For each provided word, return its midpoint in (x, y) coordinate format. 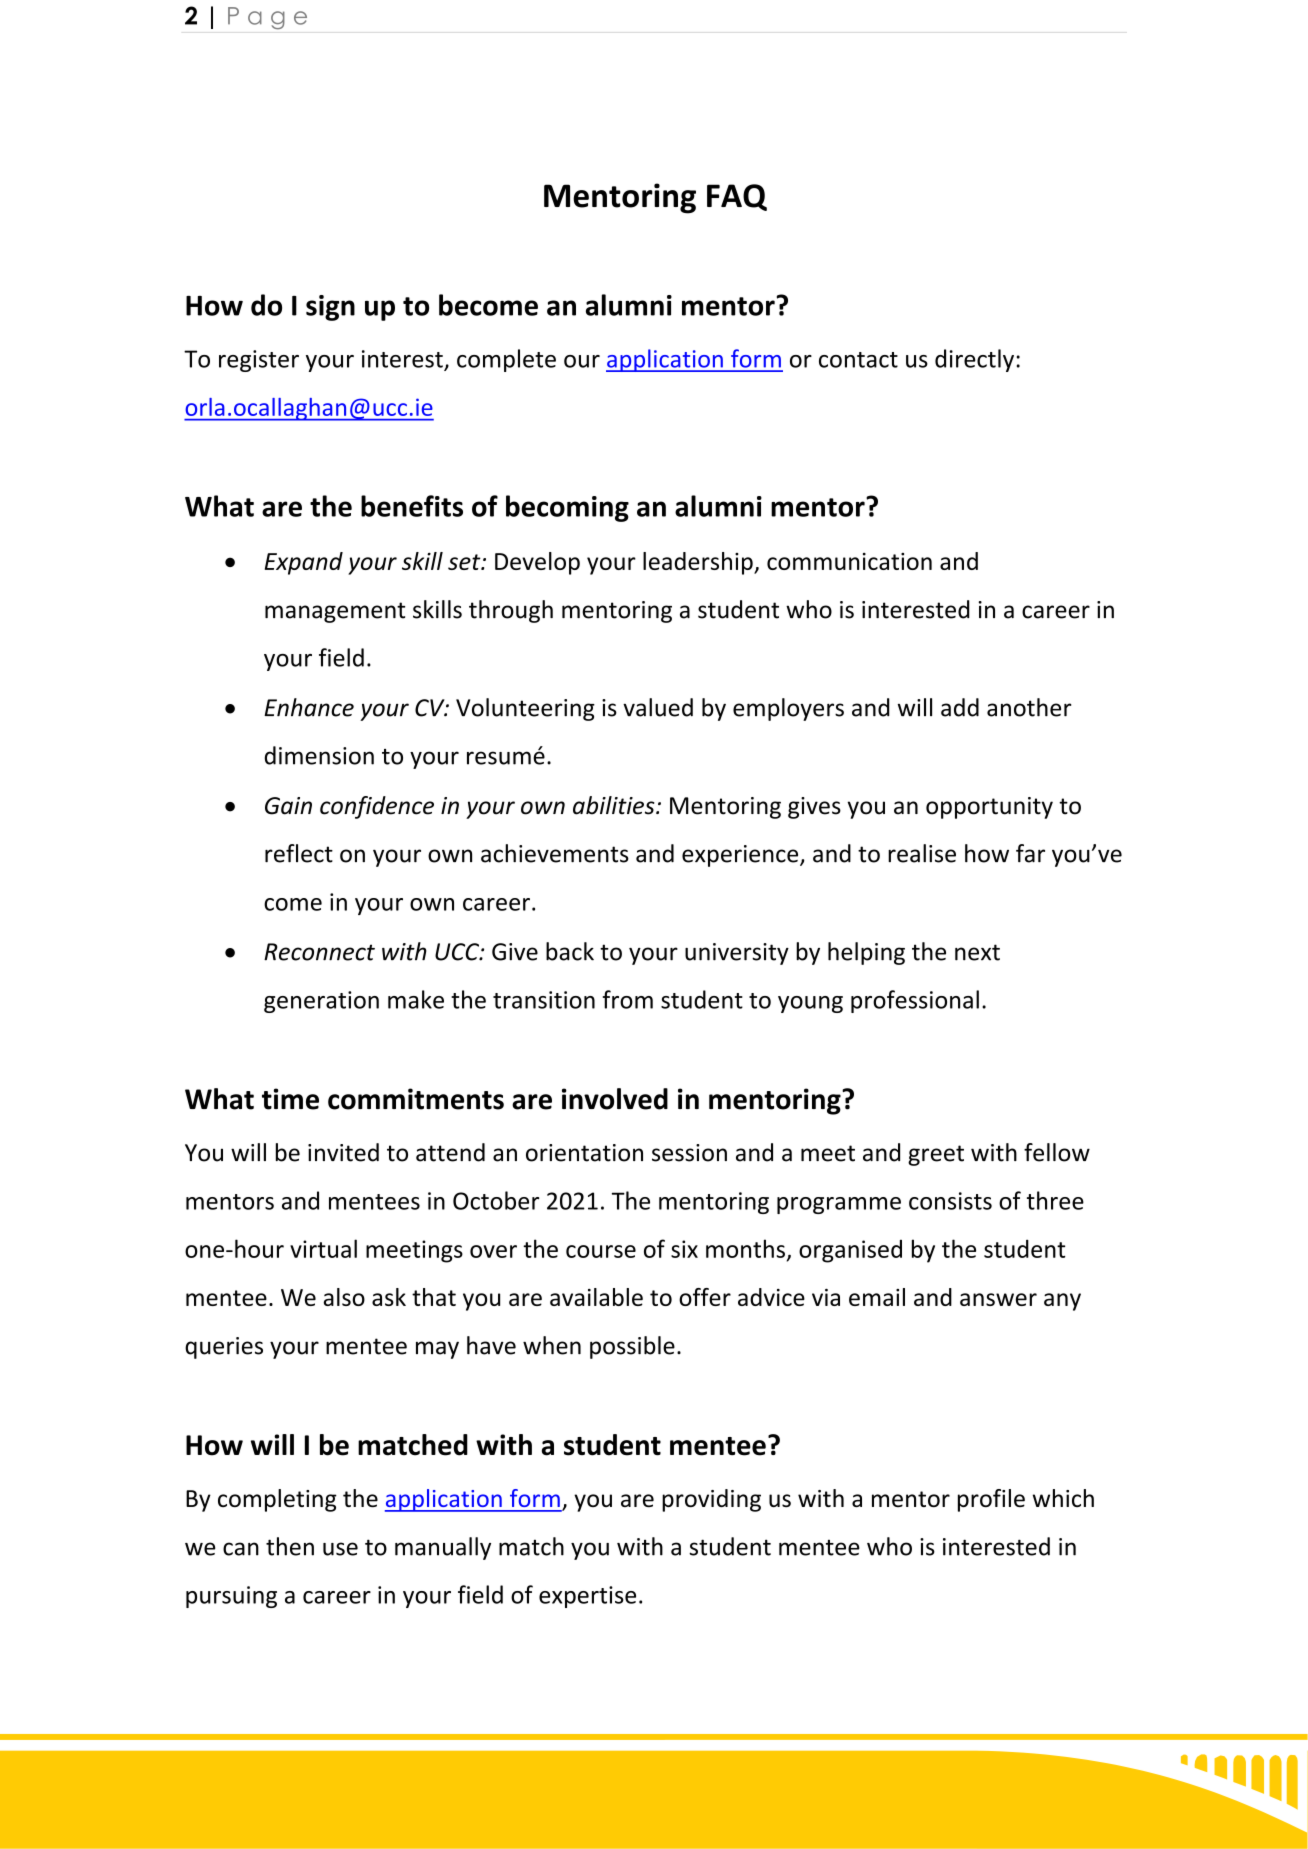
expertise (587, 1597)
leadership (699, 563)
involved (615, 1099)
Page (267, 18)
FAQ (737, 197)
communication (849, 561)
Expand (304, 563)
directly (974, 360)
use (340, 1549)
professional (915, 1001)
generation (321, 1002)
